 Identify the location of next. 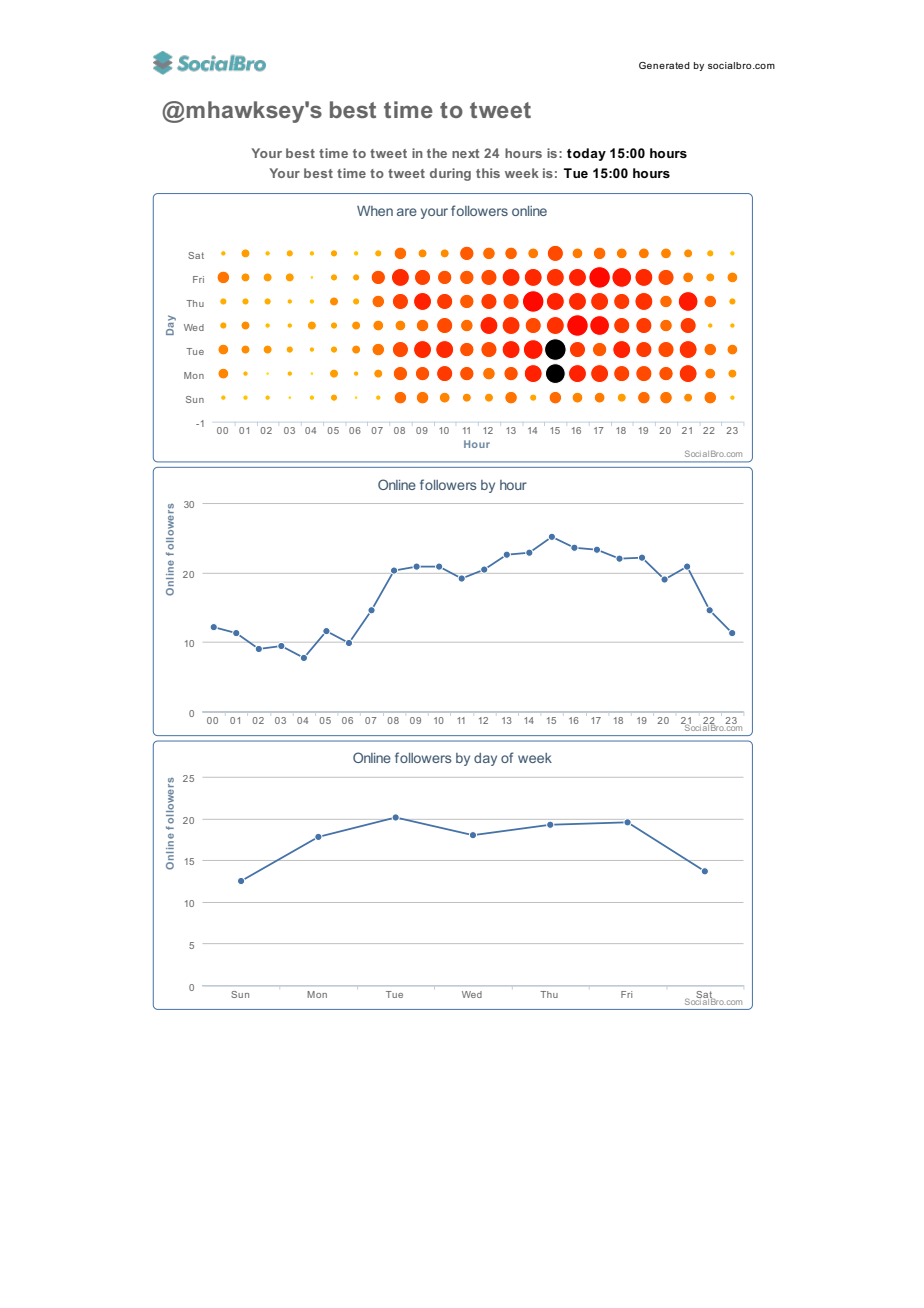
(465, 153).
